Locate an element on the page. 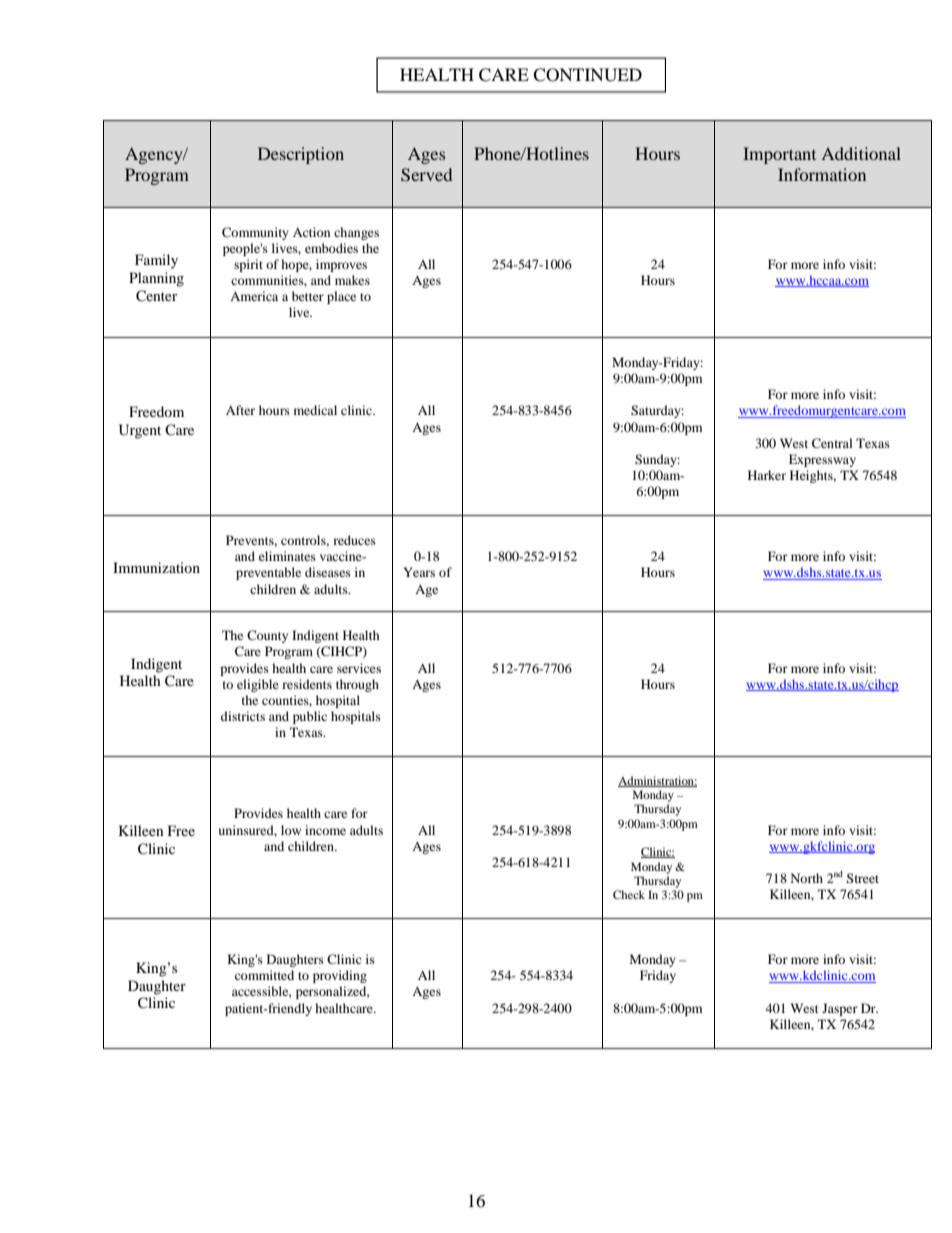 Image resolution: width=952 pixels, height=1233 pixels. America is located at coordinates (254, 296).
